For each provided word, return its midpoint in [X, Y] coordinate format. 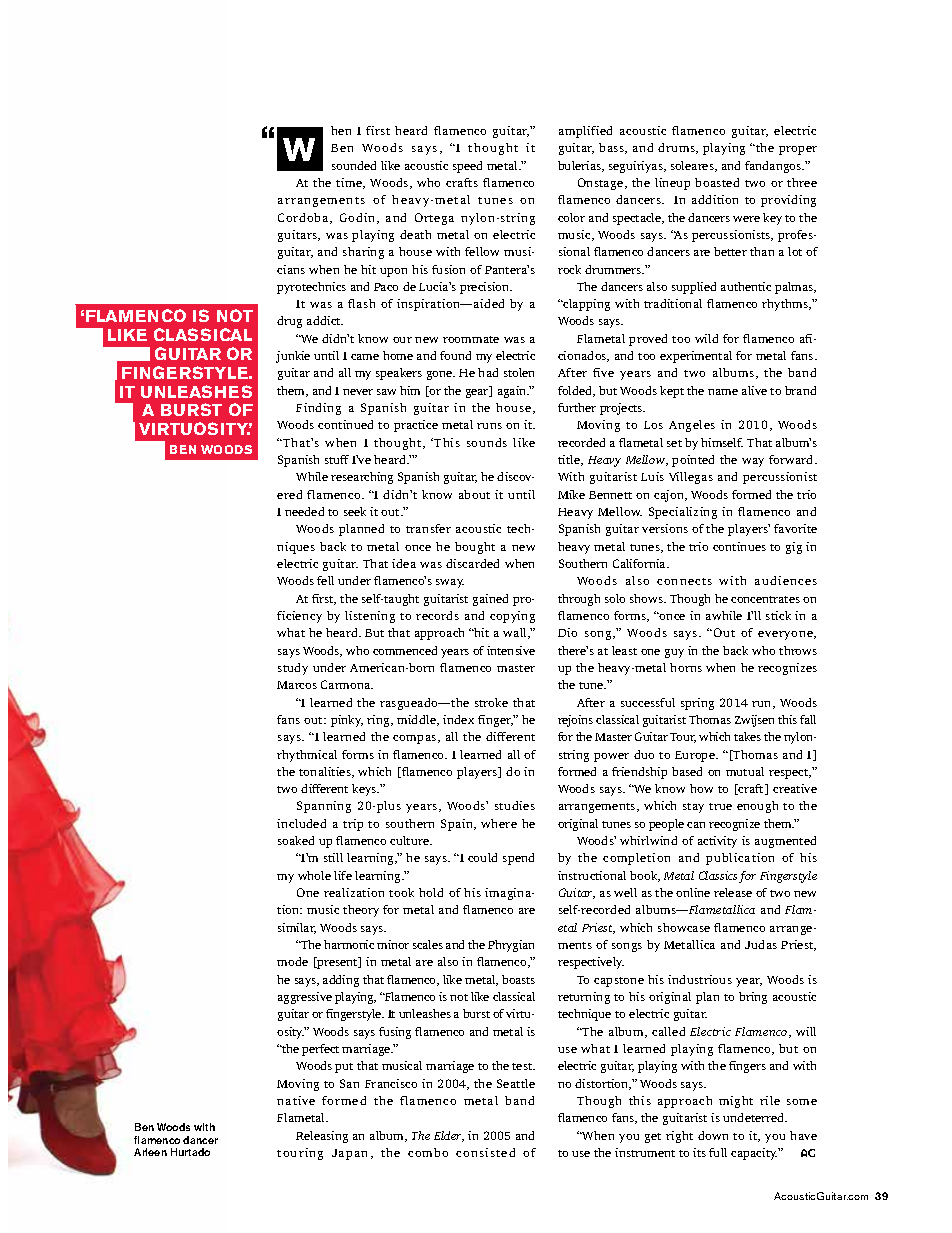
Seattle [516, 1083]
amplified [585, 132]
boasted [717, 182]
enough [757, 807]
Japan [349, 1154]
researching [362, 478]
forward [792, 459]
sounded [354, 165]
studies [515, 805]
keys [365, 790]
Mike [571, 494]
